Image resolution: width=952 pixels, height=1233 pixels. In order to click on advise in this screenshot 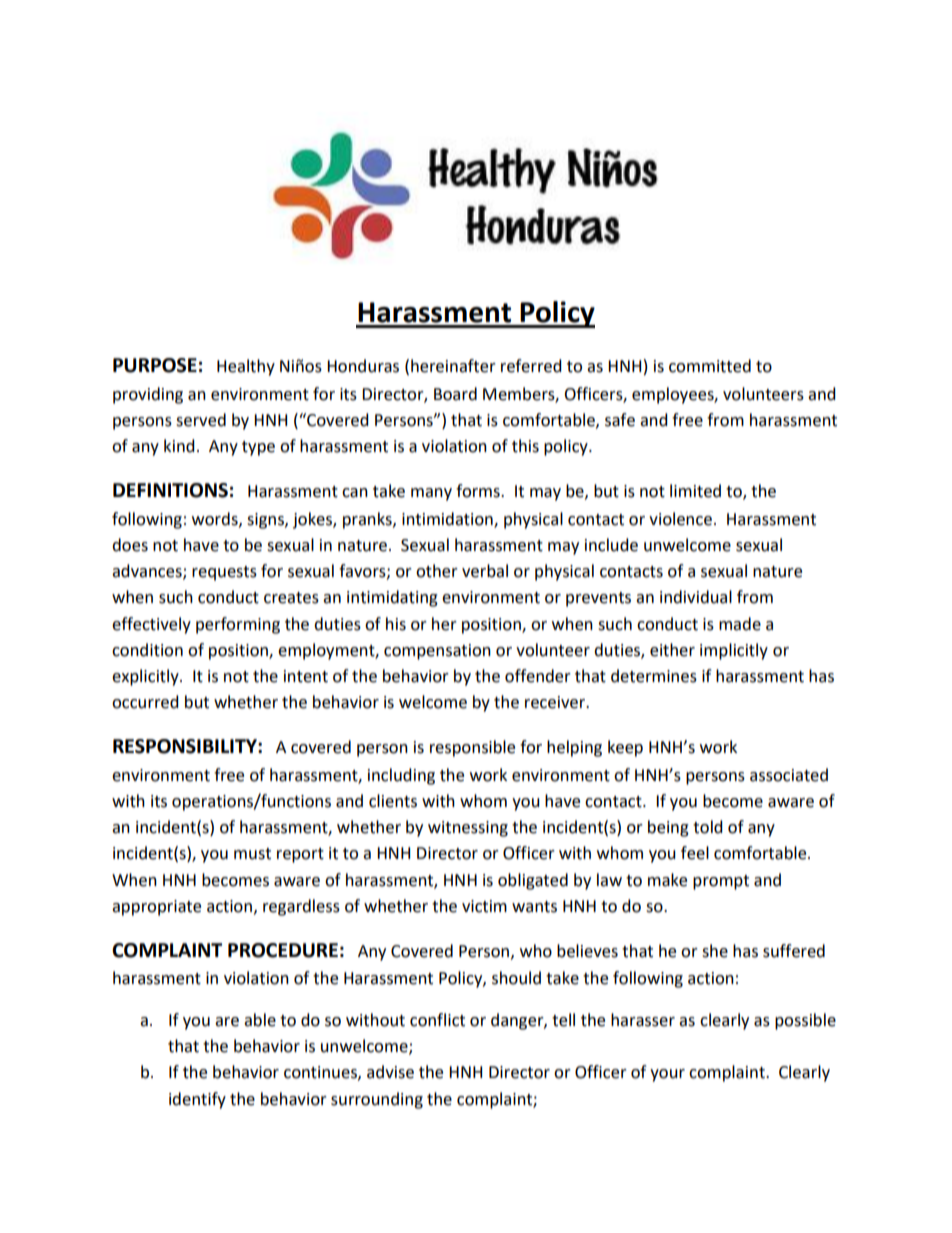, I will do `click(390, 1072)`.
